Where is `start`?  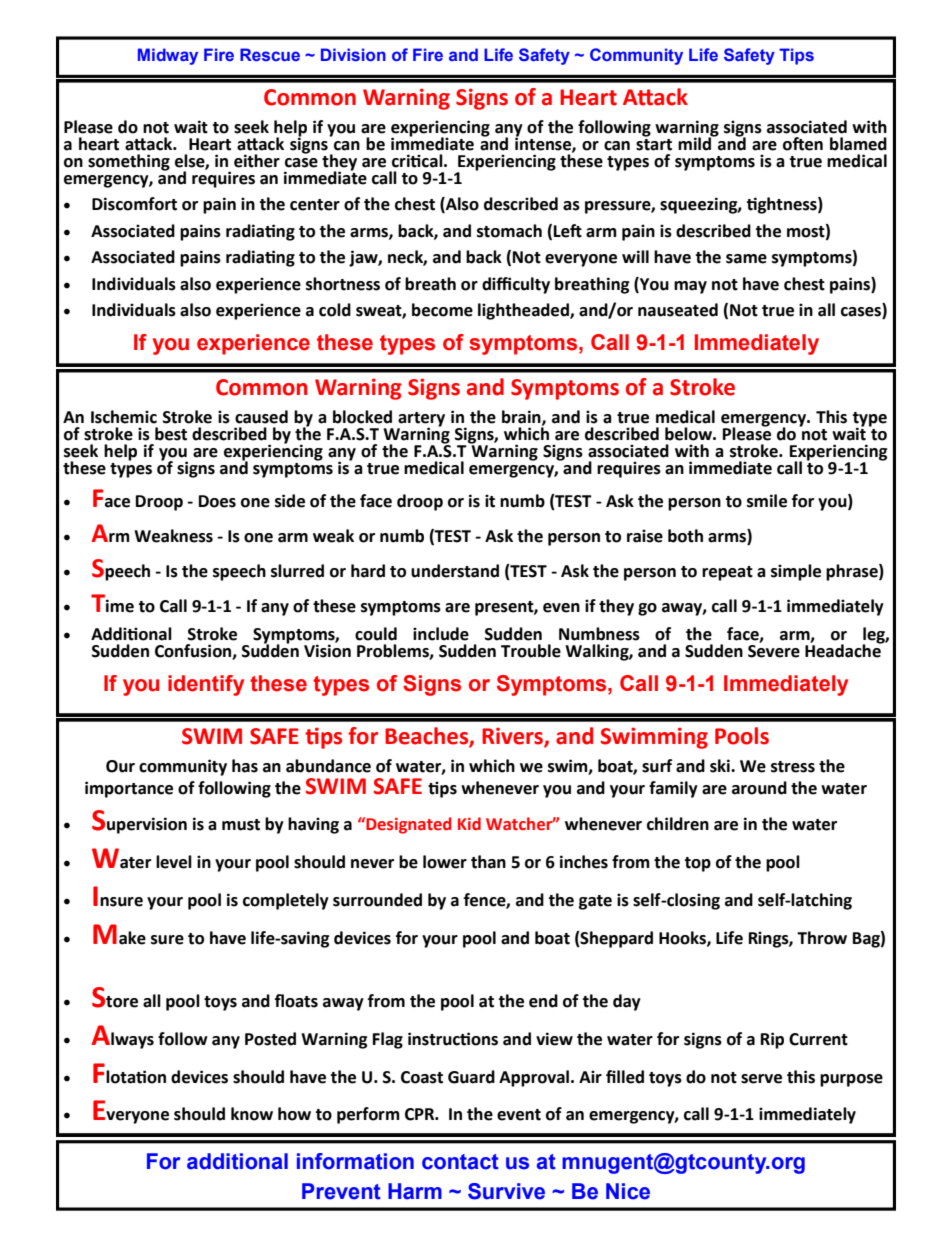 start is located at coordinates (654, 143).
